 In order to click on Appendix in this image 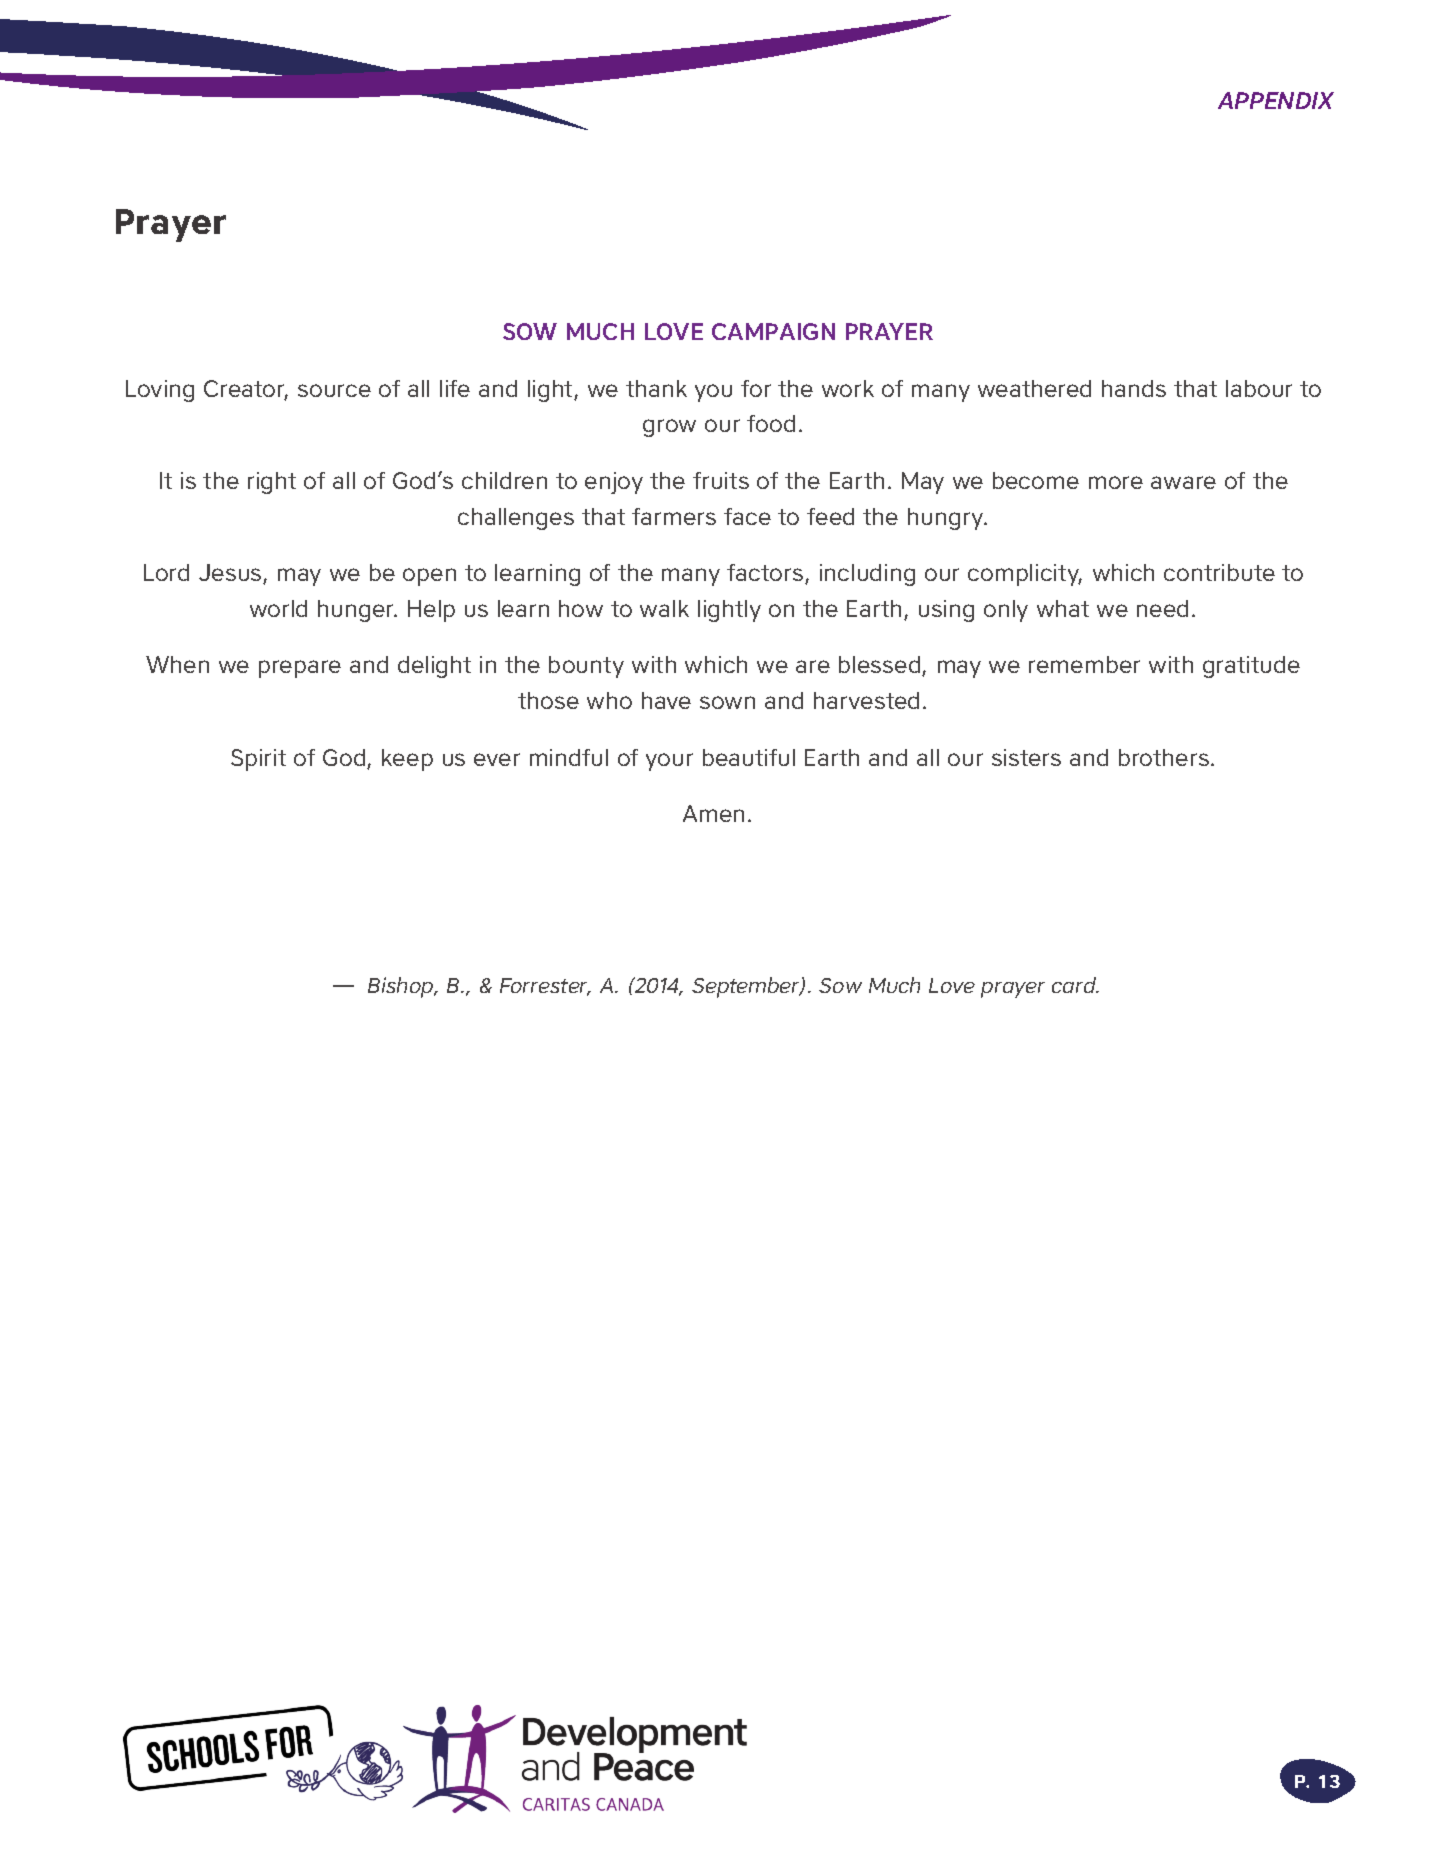, I will do `click(1276, 100)`.
